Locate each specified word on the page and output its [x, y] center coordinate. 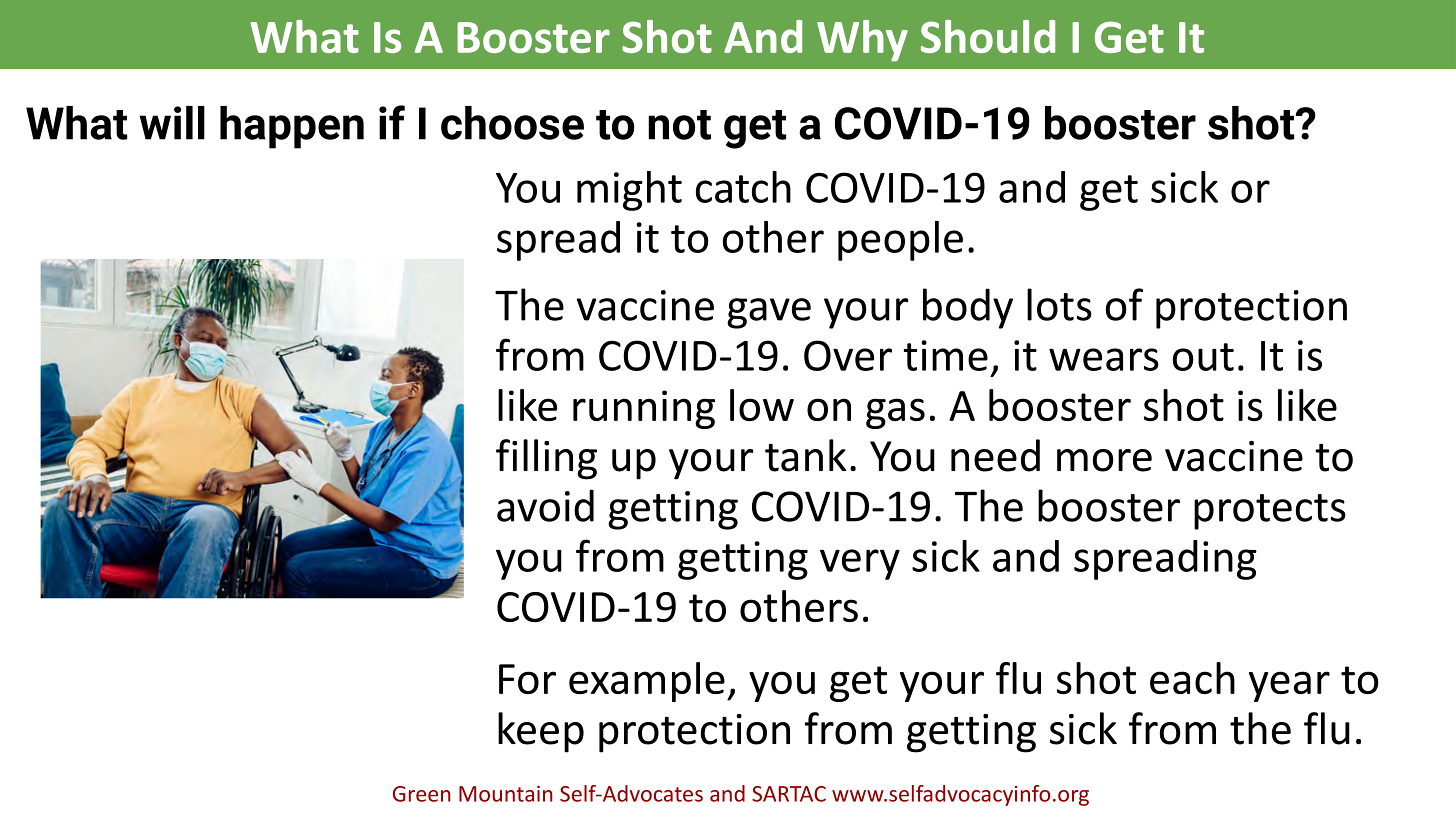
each [1192, 678]
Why [862, 40]
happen [292, 127]
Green [422, 794]
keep [541, 732]
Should [988, 36]
